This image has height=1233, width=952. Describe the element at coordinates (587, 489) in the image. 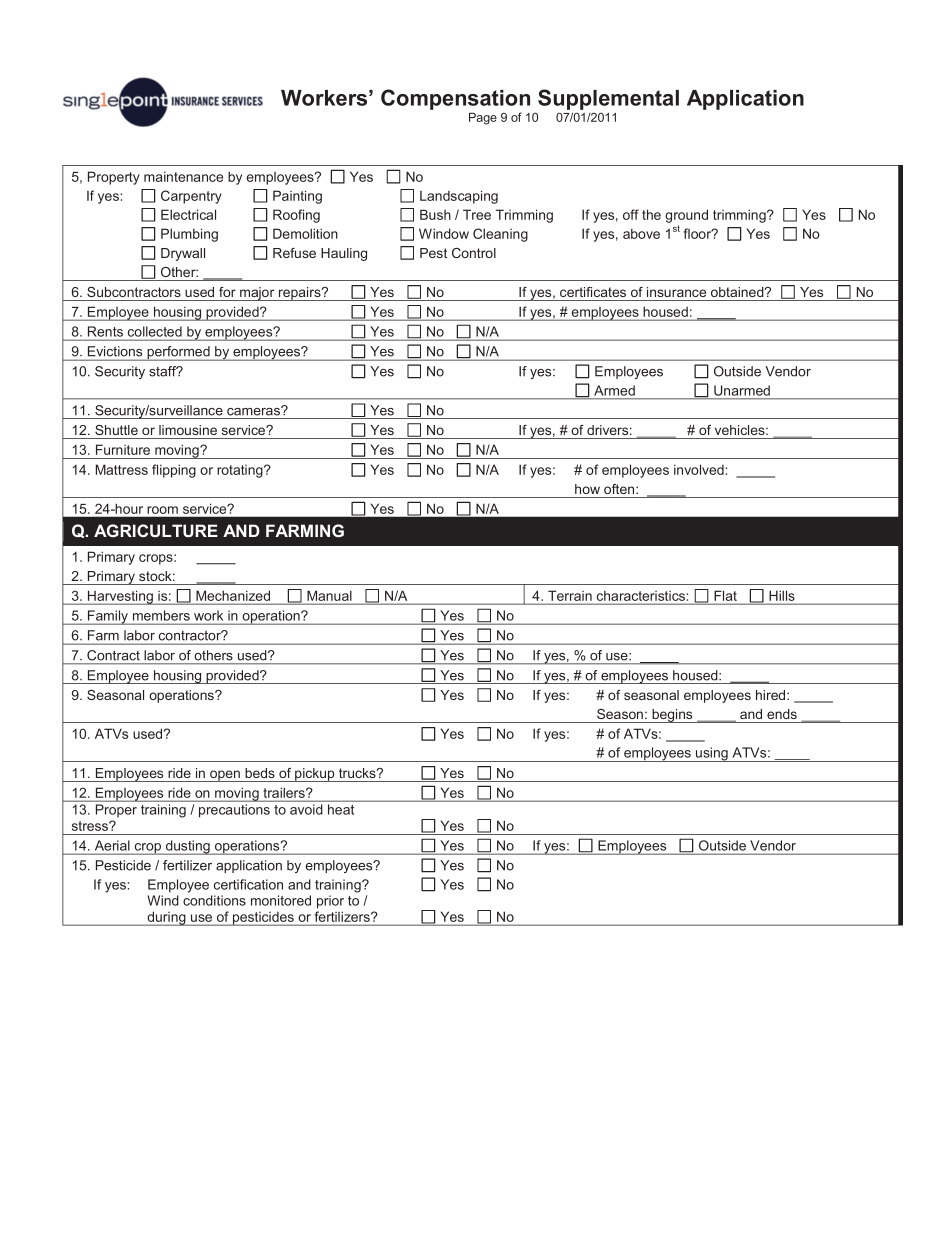

I see `how` at that location.
